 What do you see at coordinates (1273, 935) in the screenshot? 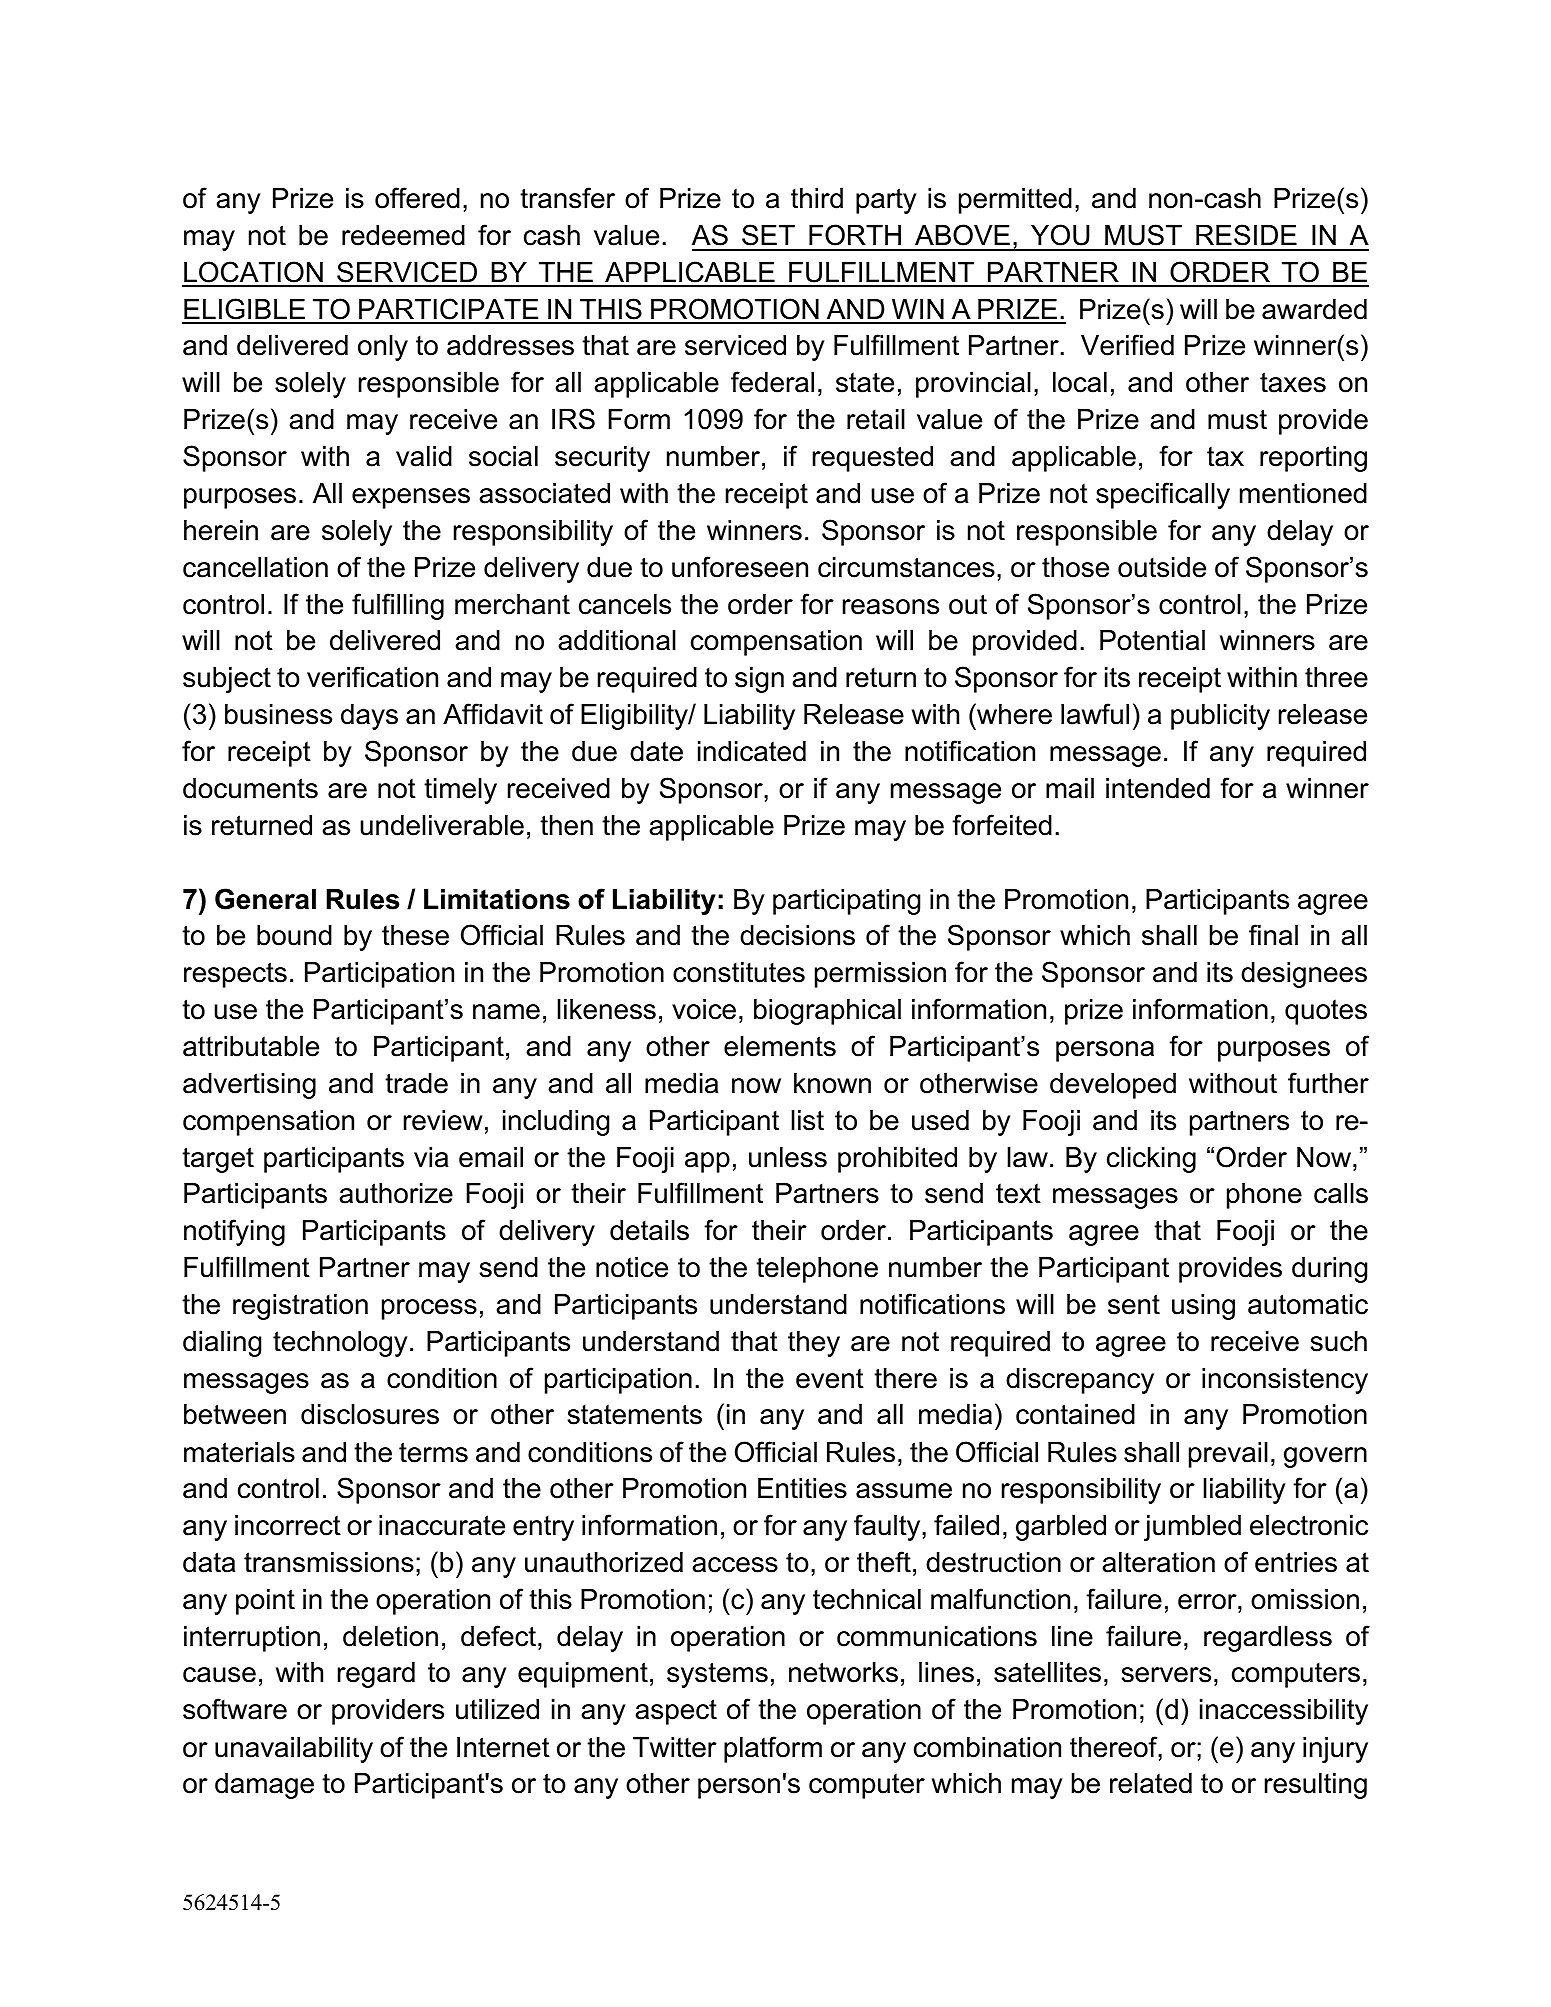
I see `final` at bounding box center [1273, 935].
